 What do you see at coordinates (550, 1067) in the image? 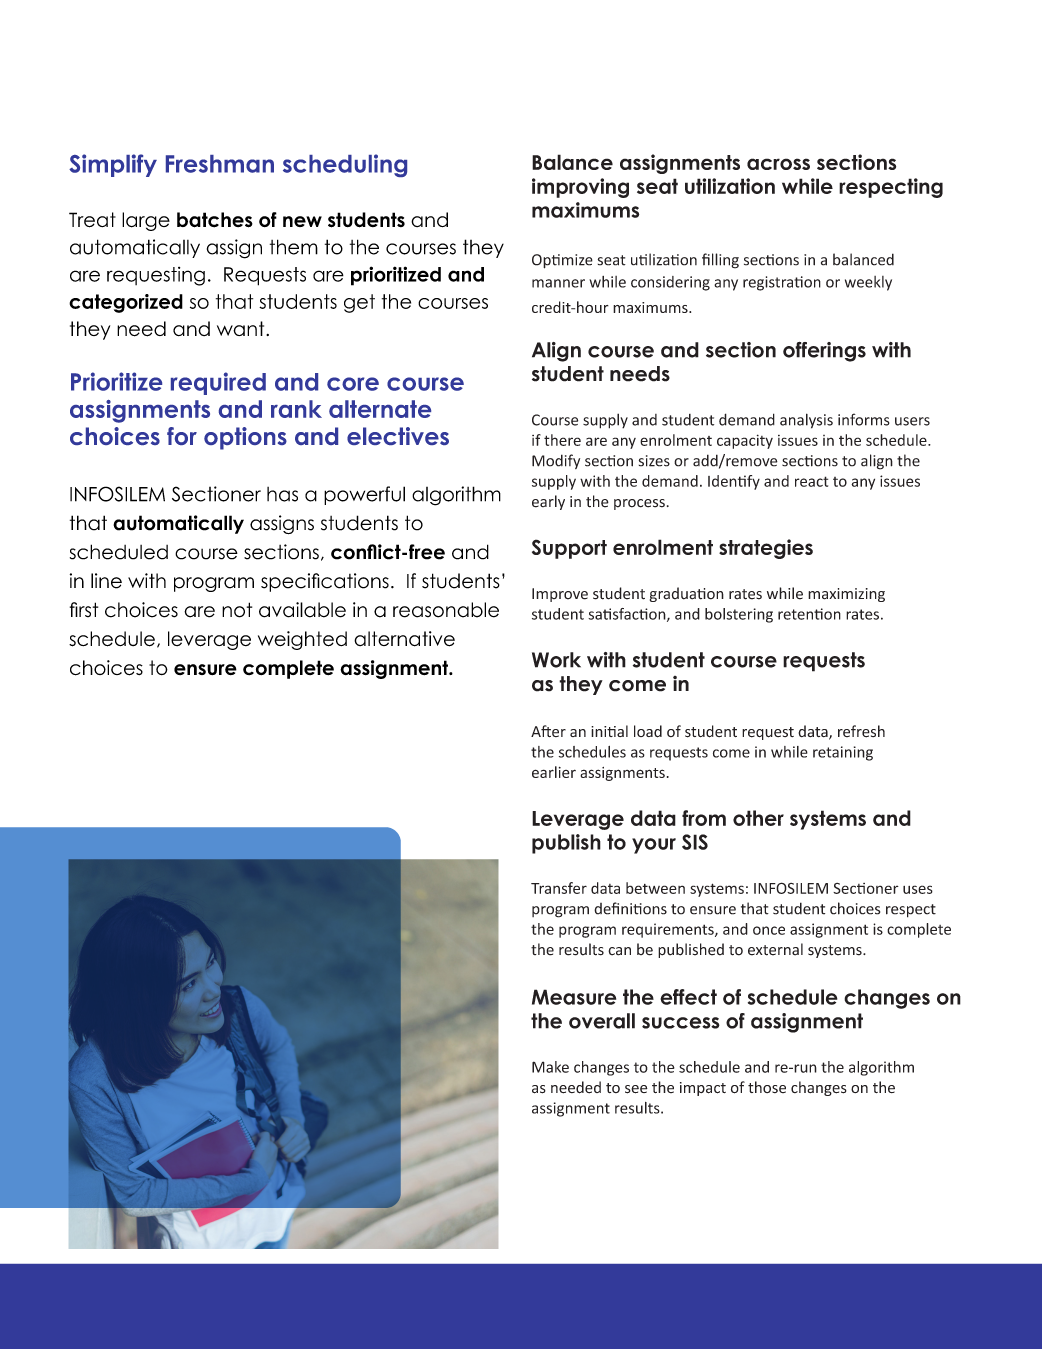
I see `Make` at bounding box center [550, 1067].
